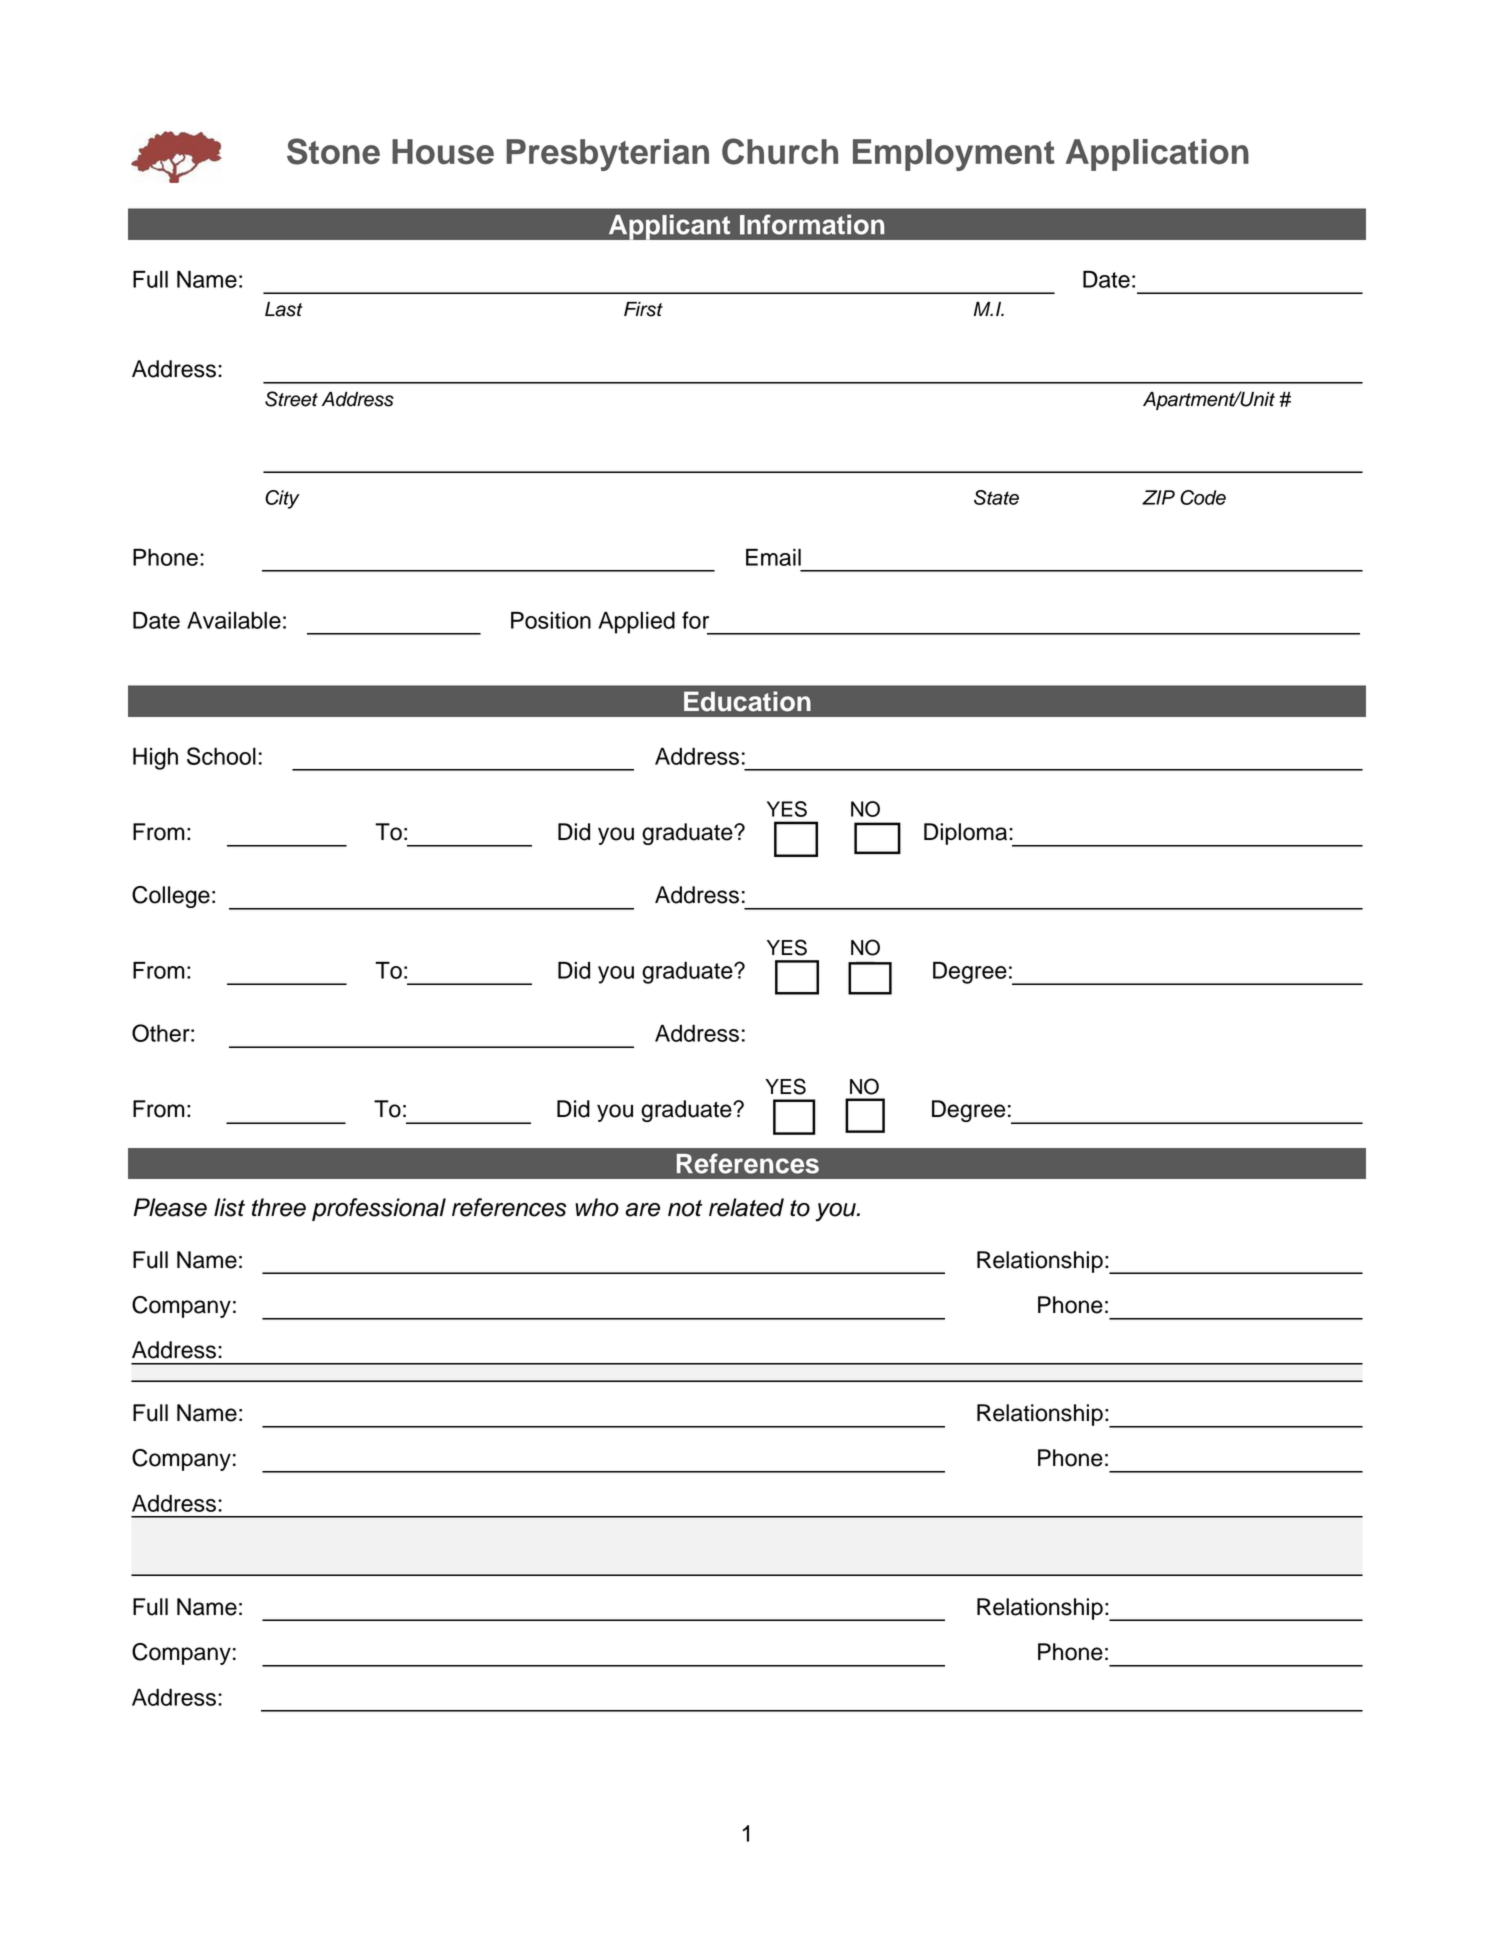 This screenshot has width=1494, height=1934. What do you see at coordinates (685, 1208) in the screenshot?
I see `not` at bounding box center [685, 1208].
